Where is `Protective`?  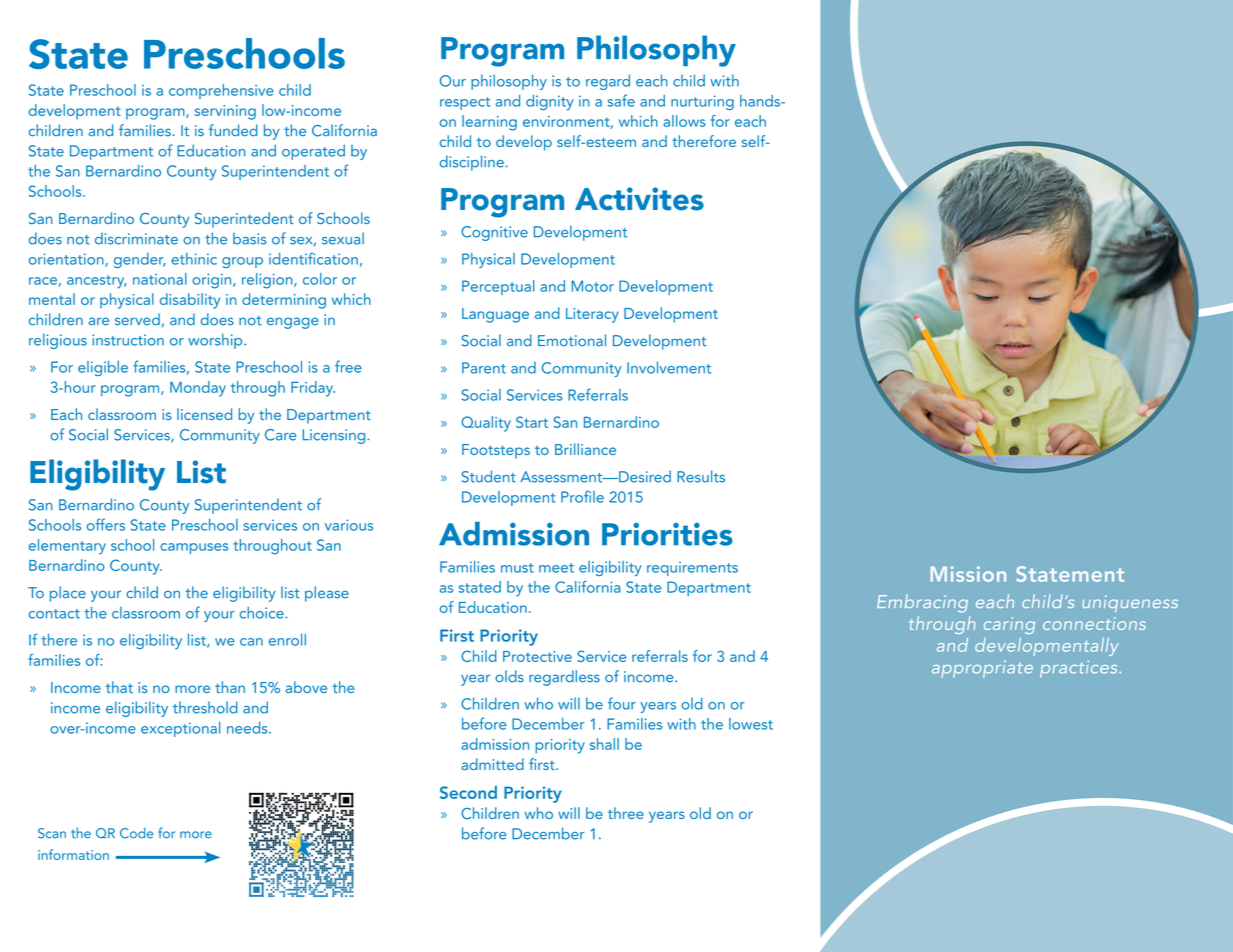 Protective is located at coordinates (537, 656).
